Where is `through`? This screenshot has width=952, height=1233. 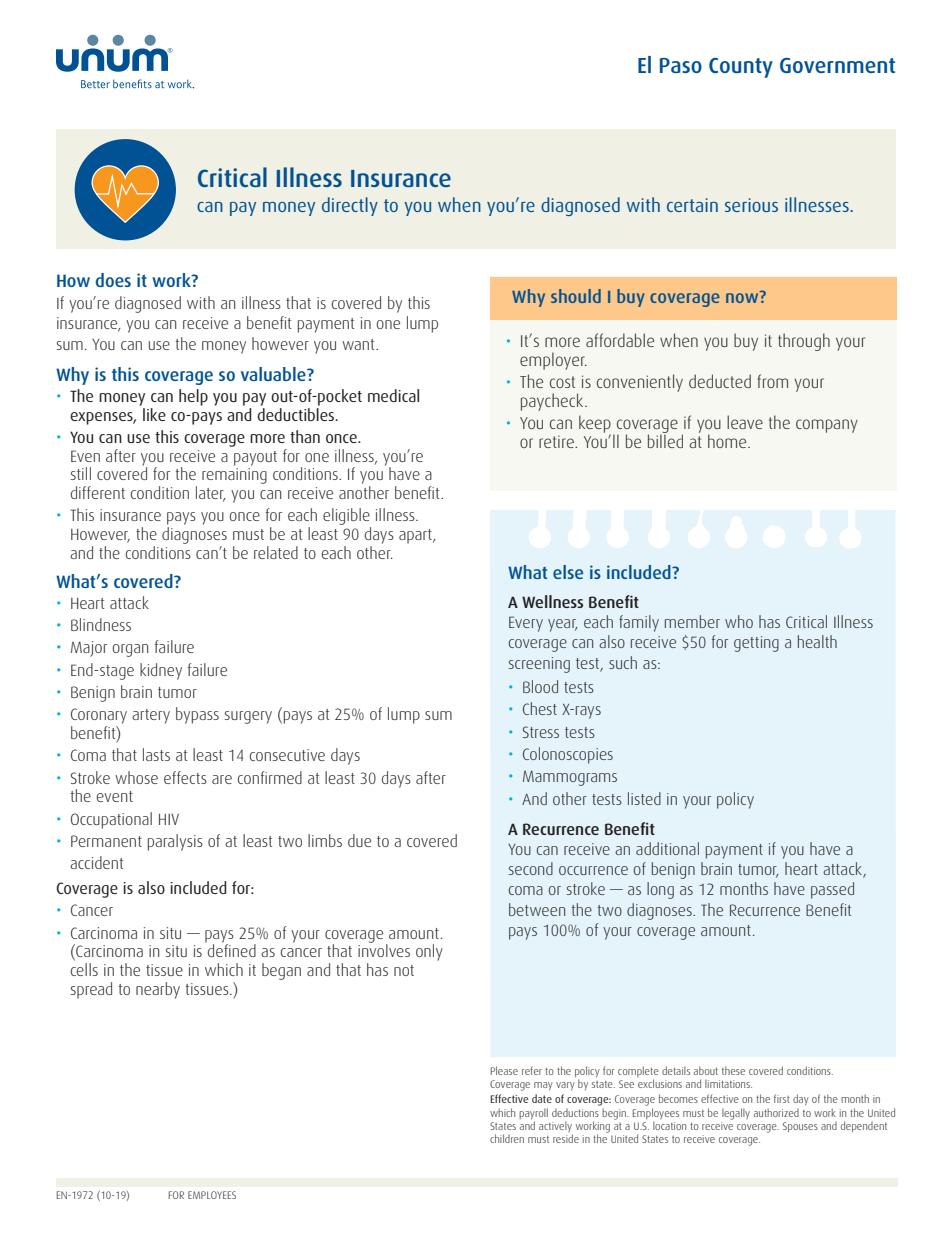
through is located at coordinates (804, 342).
